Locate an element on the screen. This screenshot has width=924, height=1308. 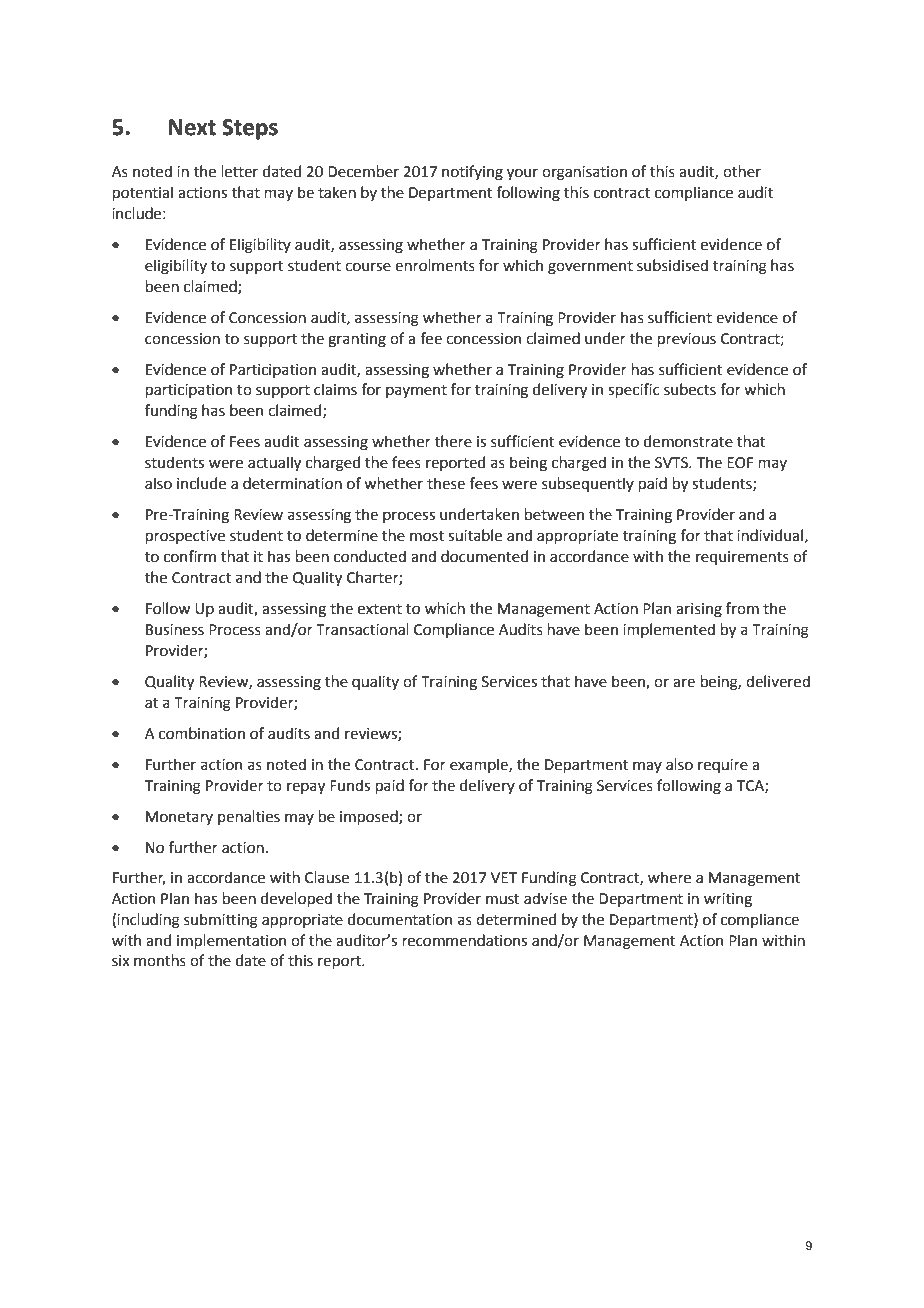
previous is located at coordinates (686, 340).
